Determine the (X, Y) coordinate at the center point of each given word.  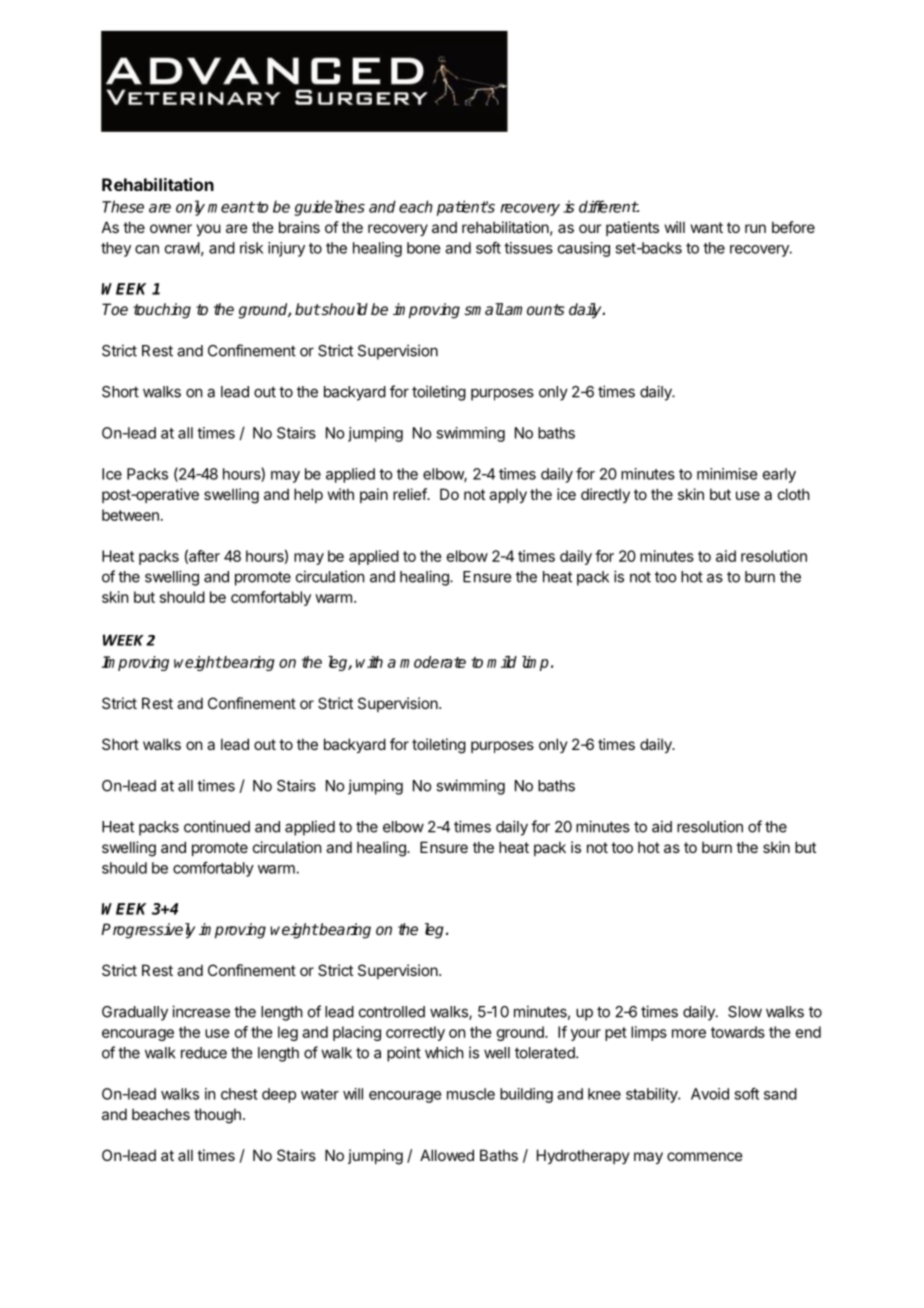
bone (423, 248)
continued (217, 826)
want (707, 227)
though (217, 1116)
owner (171, 228)
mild (502, 662)
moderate (433, 662)
